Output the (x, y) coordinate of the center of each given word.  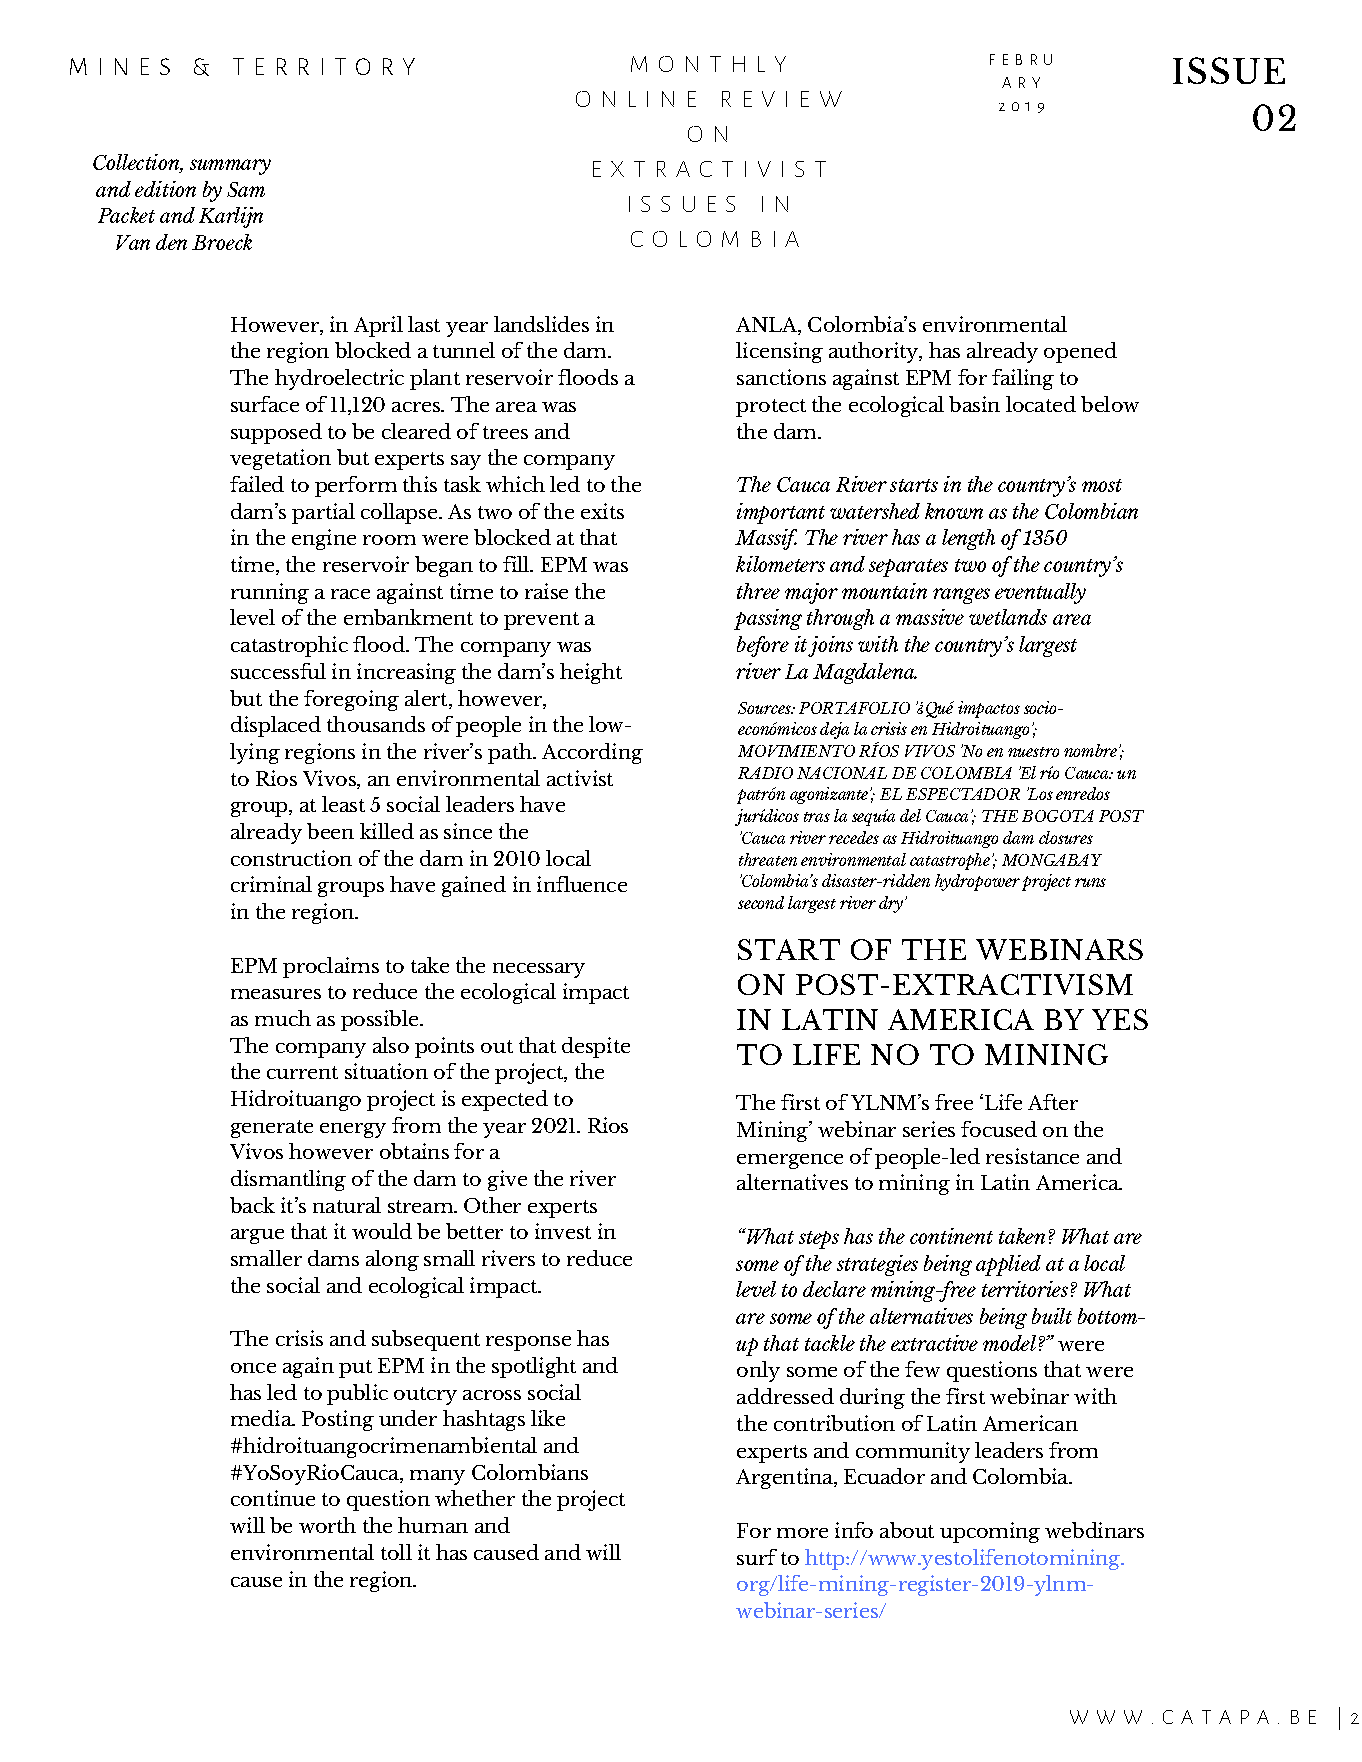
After (1053, 1102)
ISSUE (1229, 70)
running (270, 593)
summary (230, 167)
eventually (1040, 593)
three (758, 591)
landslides (541, 324)
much (283, 1018)
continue (273, 1498)
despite (596, 1047)
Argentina (785, 1478)
